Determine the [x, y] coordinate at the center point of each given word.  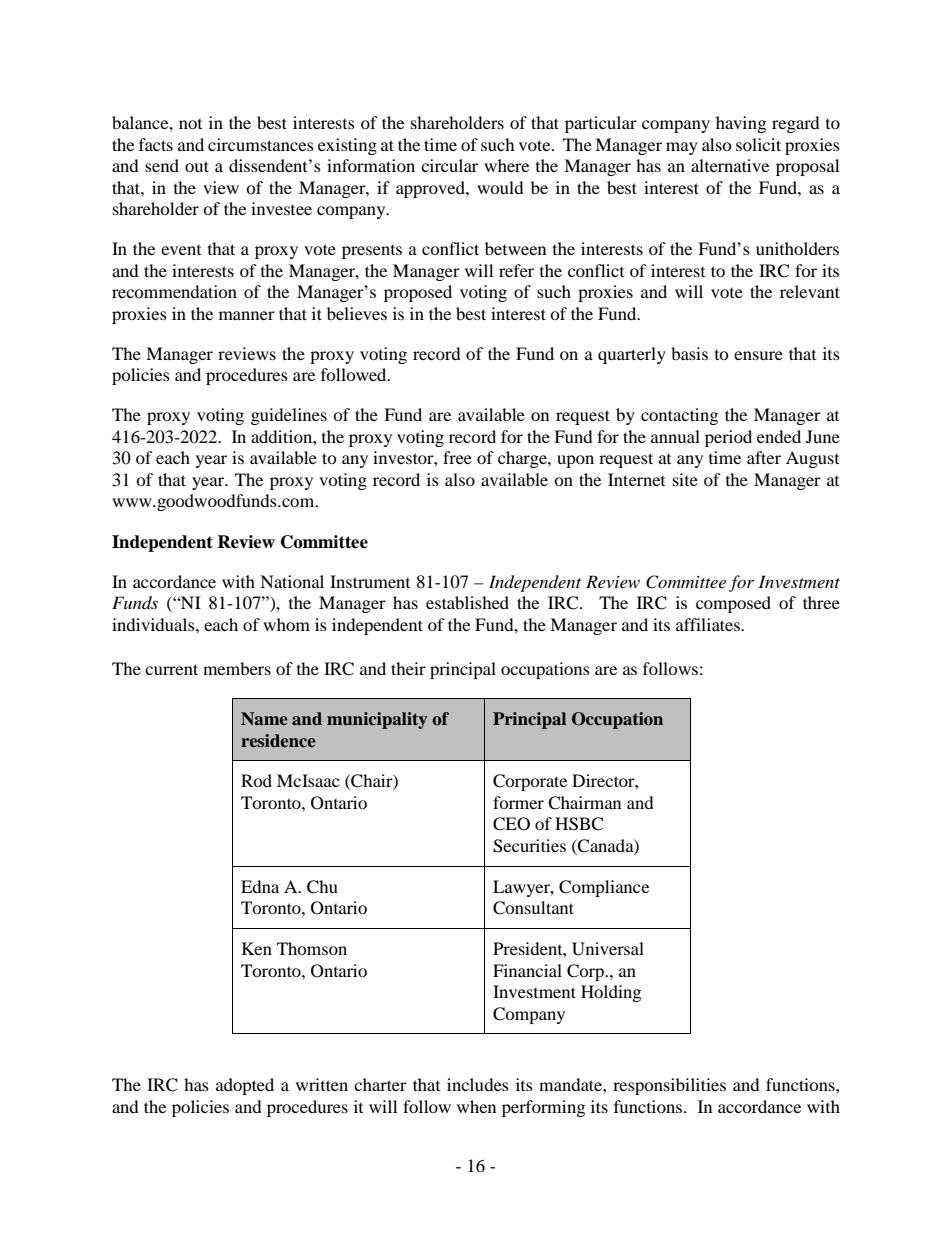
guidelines [289, 416]
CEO [511, 824]
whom [286, 624]
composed [733, 604]
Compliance [604, 888]
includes [478, 1084]
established [467, 602]
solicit [758, 144]
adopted [245, 1086]
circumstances [261, 144]
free [457, 457]
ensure [758, 355]
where [506, 165]
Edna [260, 886]
